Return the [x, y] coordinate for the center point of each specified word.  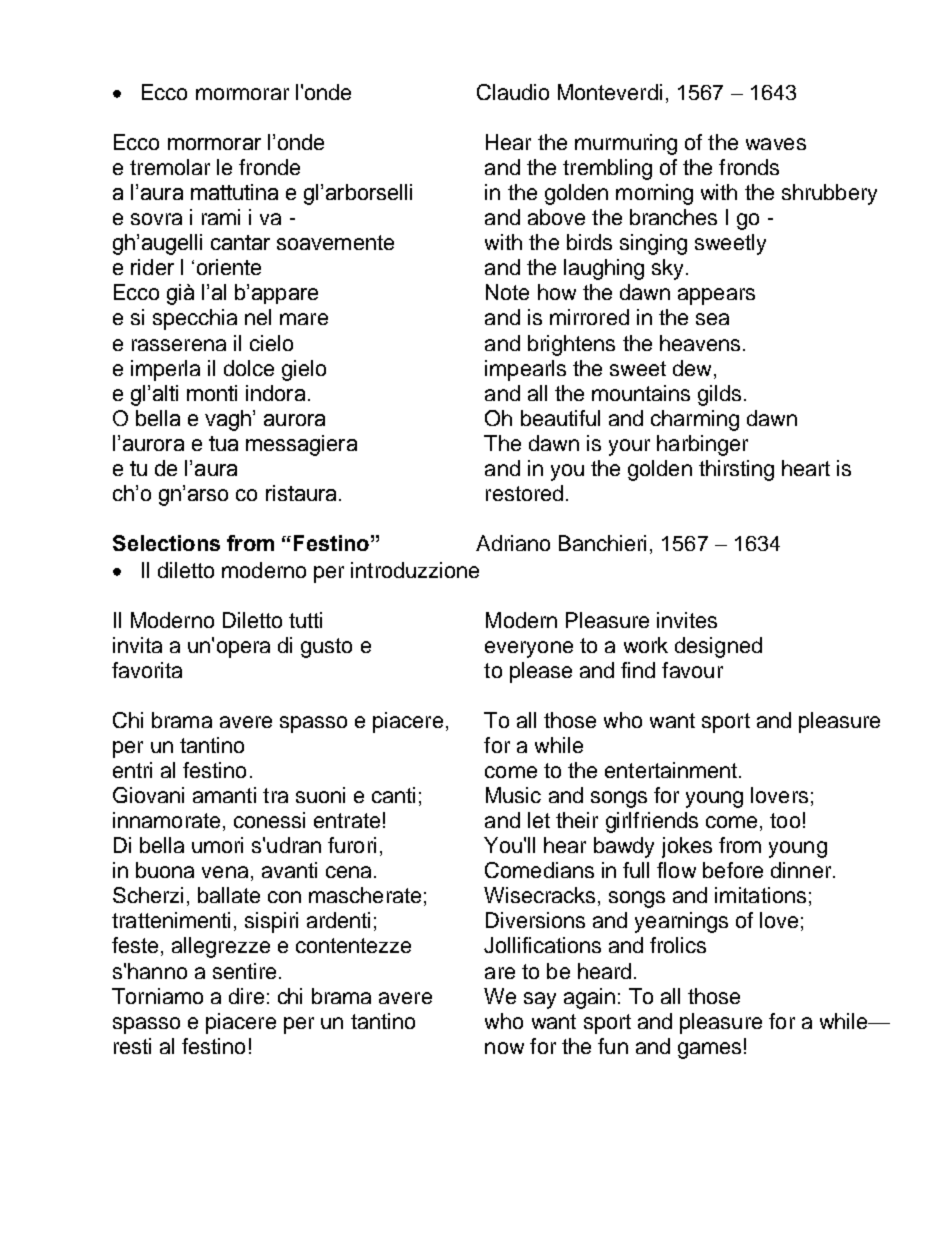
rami [221, 217]
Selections [166, 543]
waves [776, 144]
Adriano [513, 543]
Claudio [513, 92]
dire [246, 996]
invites [687, 620]
